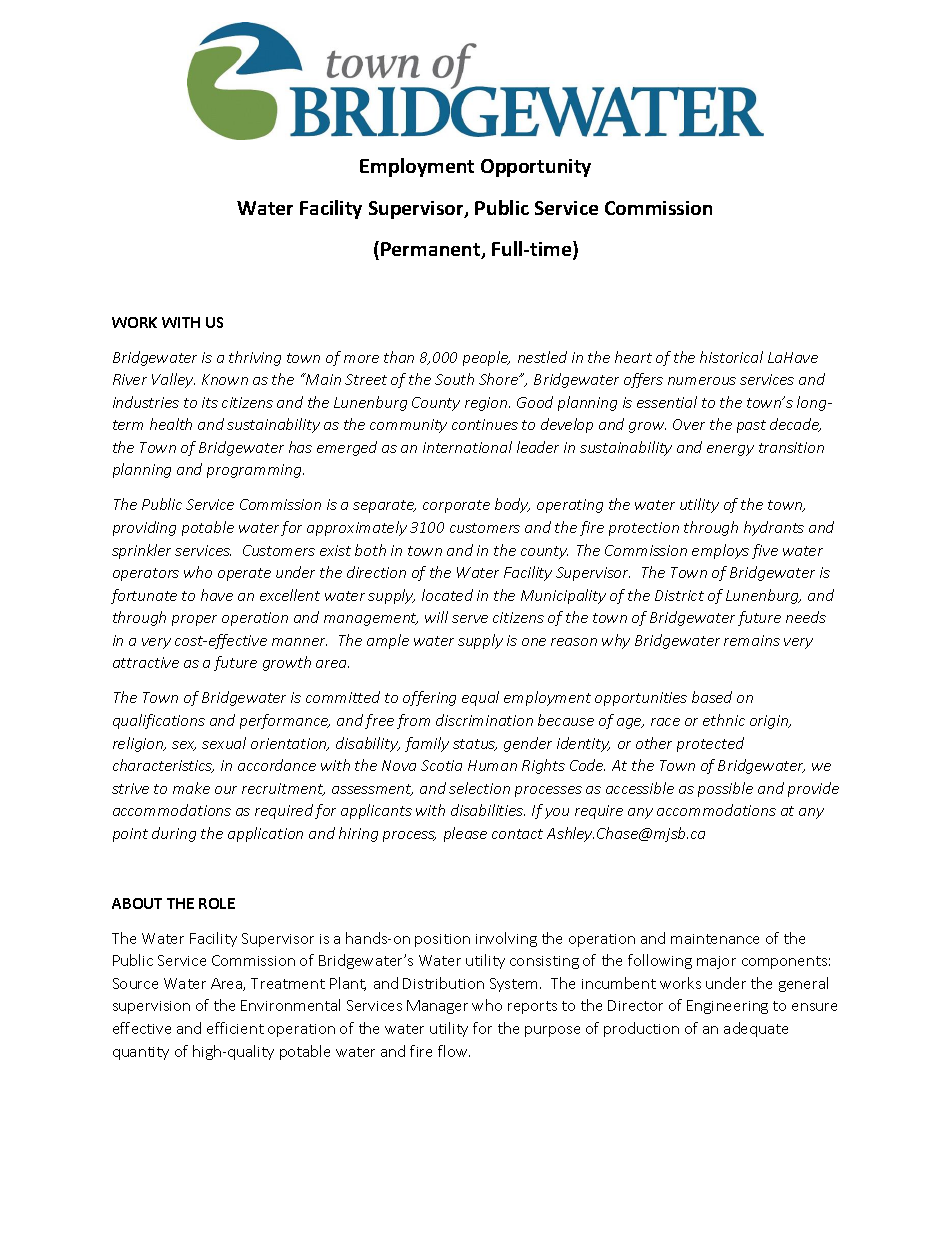 This screenshot has width=952, height=1233. Describe the element at coordinates (224, 743) in the screenshot. I see `sexual` at that location.
